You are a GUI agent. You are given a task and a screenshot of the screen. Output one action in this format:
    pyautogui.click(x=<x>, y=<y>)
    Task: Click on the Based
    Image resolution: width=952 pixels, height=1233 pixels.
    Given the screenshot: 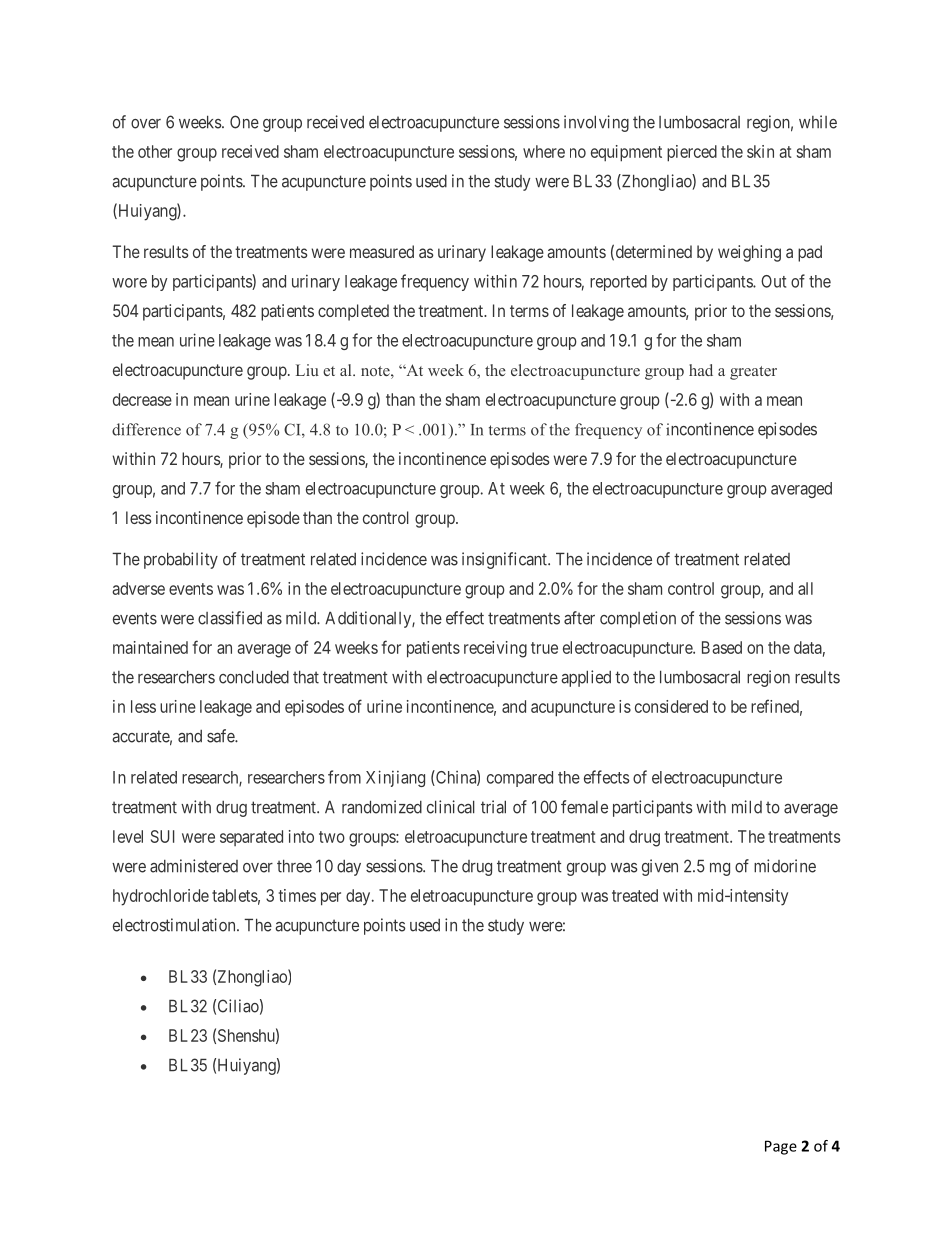 What is the action you would take?
    pyautogui.click(x=722, y=647)
